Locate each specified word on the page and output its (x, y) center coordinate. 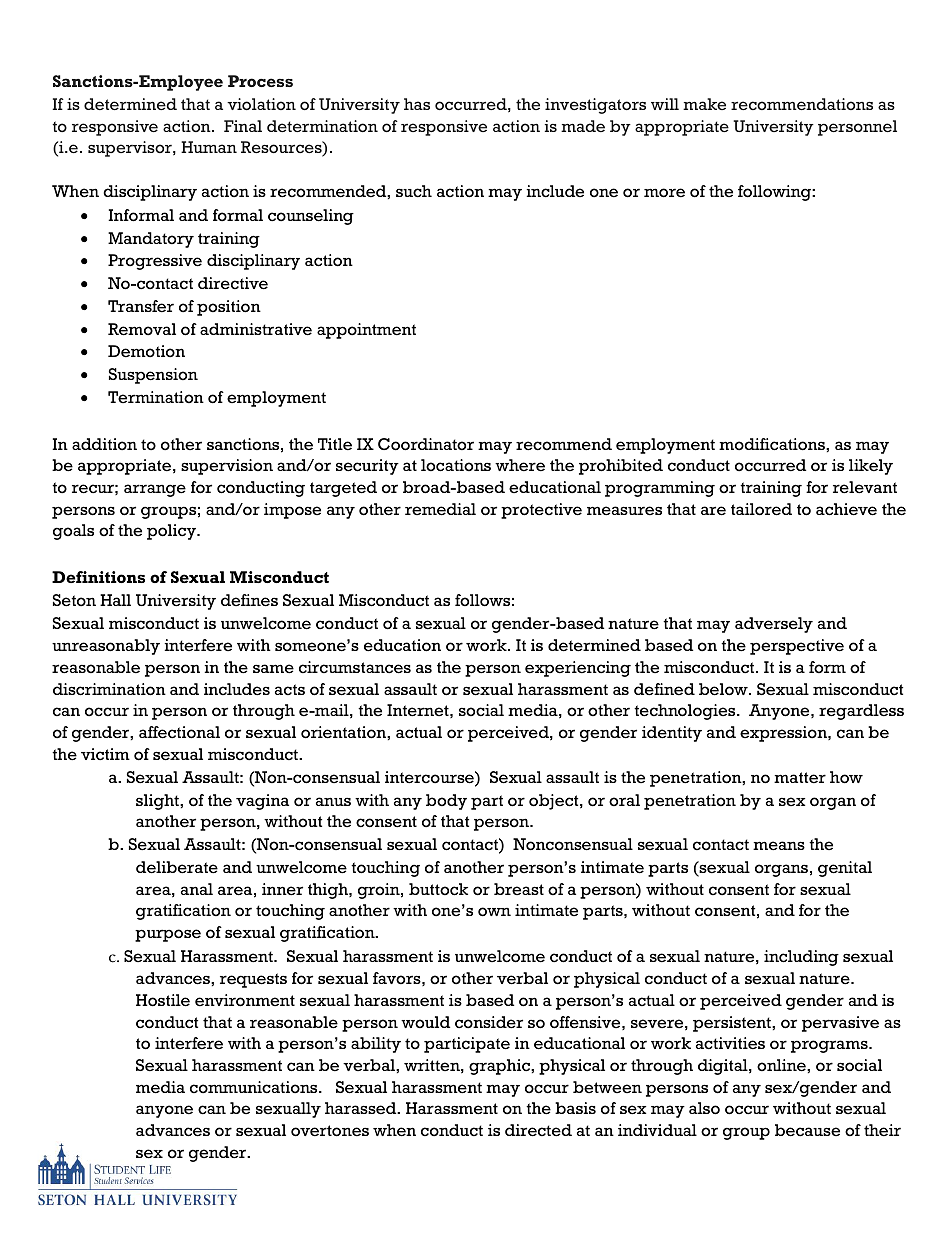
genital (845, 869)
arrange (155, 490)
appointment (366, 331)
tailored (761, 509)
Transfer (141, 306)
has (417, 104)
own (494, 912)
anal (197, 889)
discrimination (109, 689)
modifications (773, 444)
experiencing (578, 669)
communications (255, 1087)
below (724, 689)
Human (209, 147)
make (704, 104)
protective (541, 511)
